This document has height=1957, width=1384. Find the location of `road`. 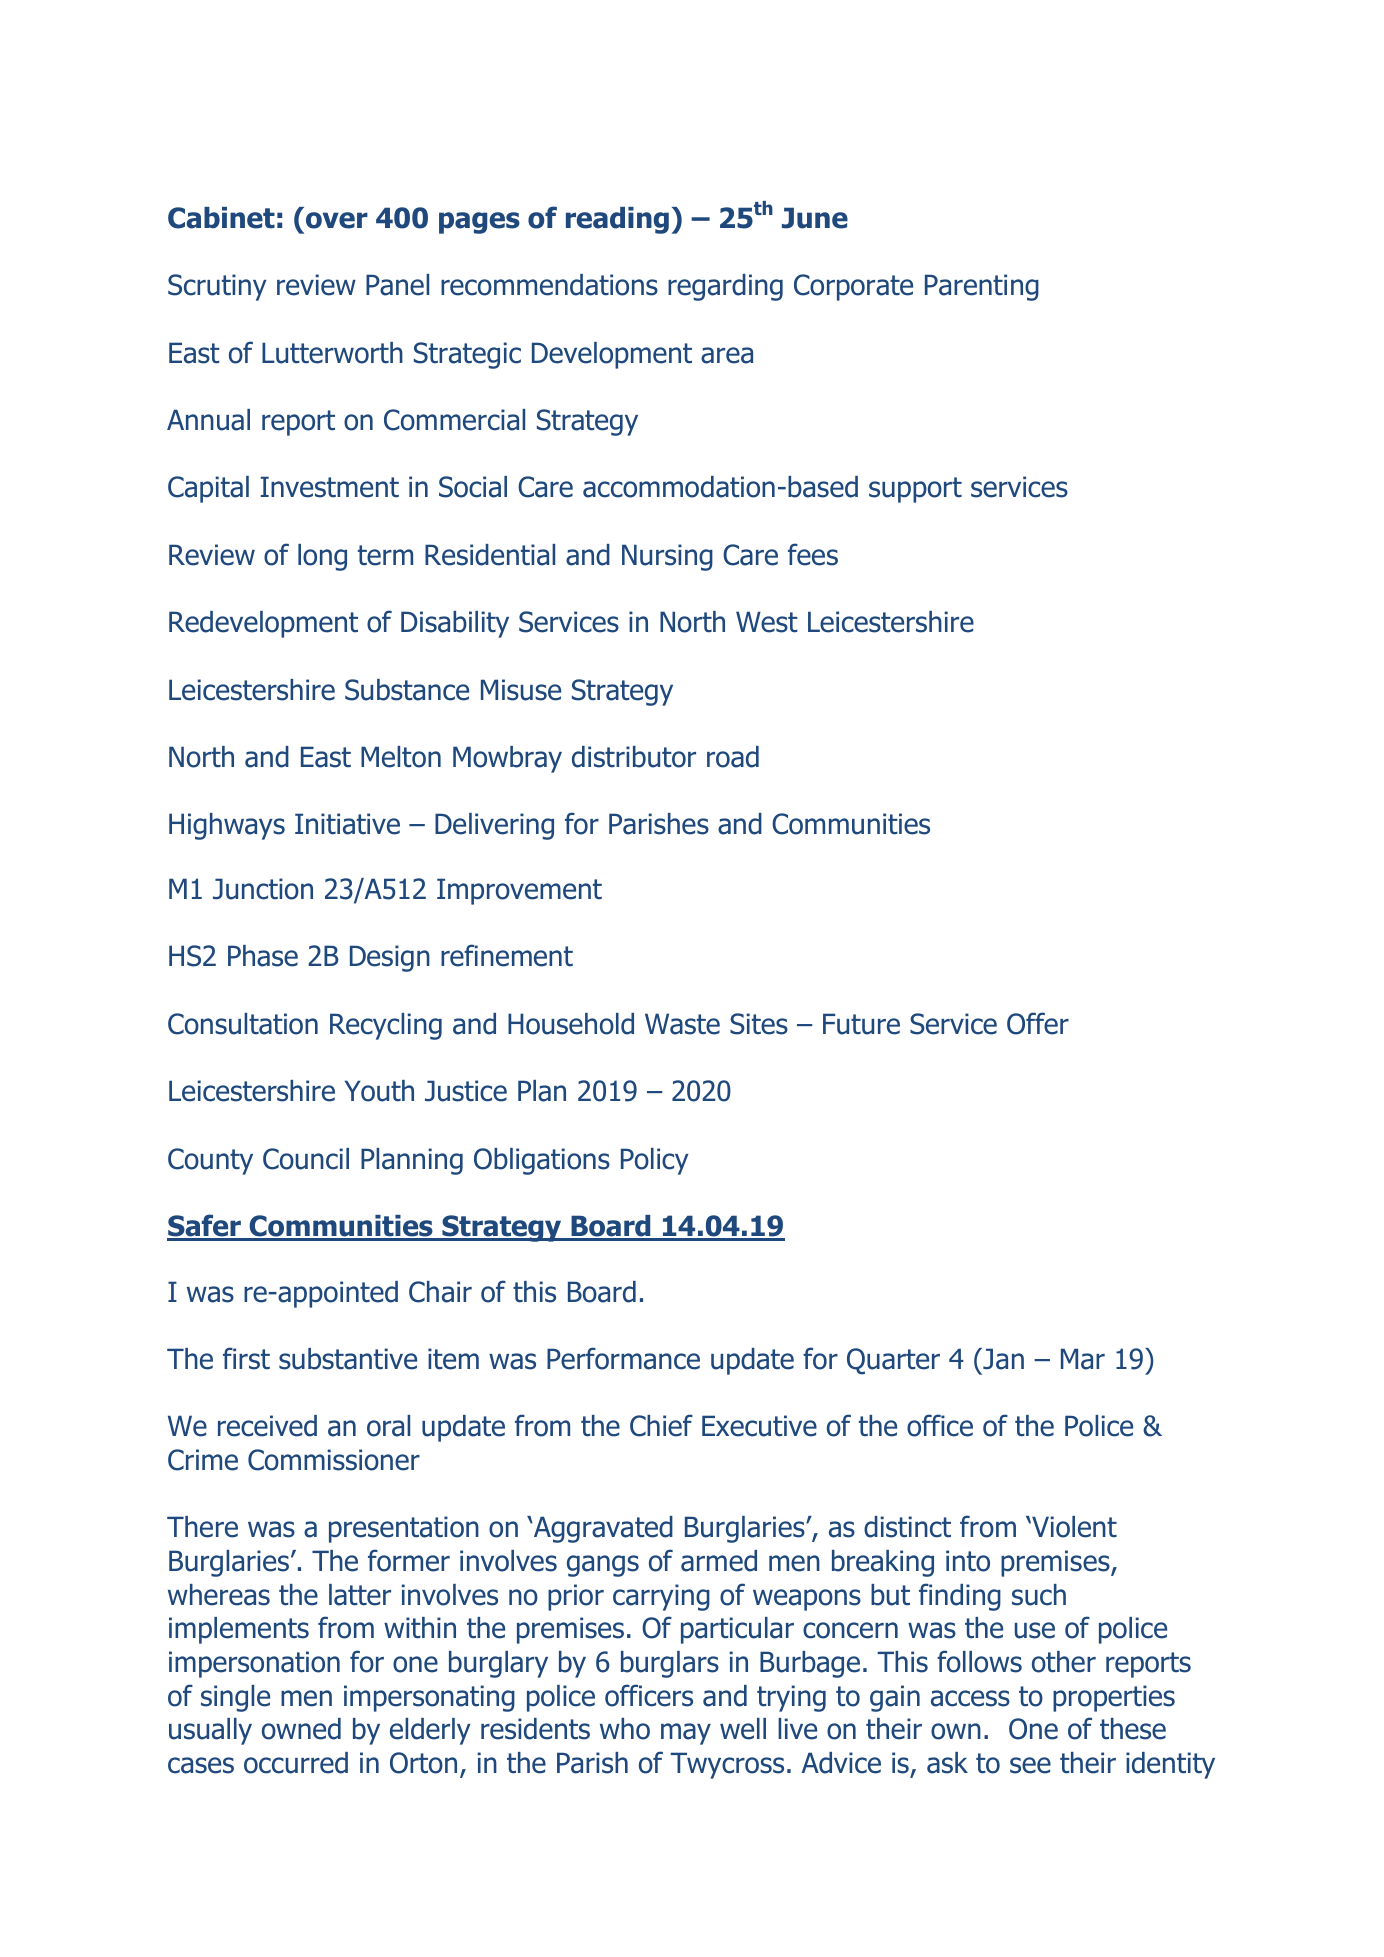

road is located at coordinates (733, 757).
